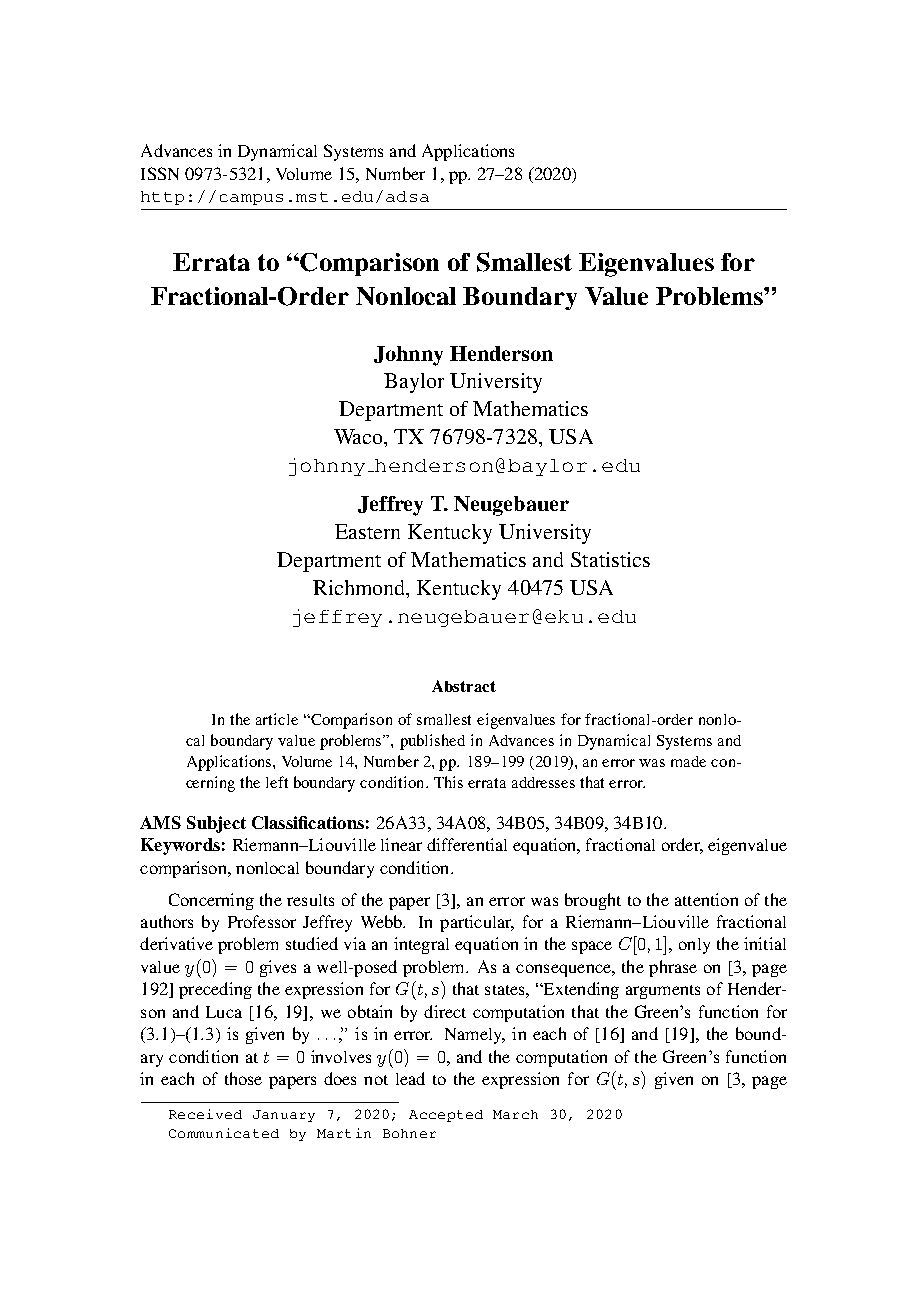 This document has height=1308, width=924. Describe the element at coordinates (446, 1116) in the document. I see `Accepted` at that location.
